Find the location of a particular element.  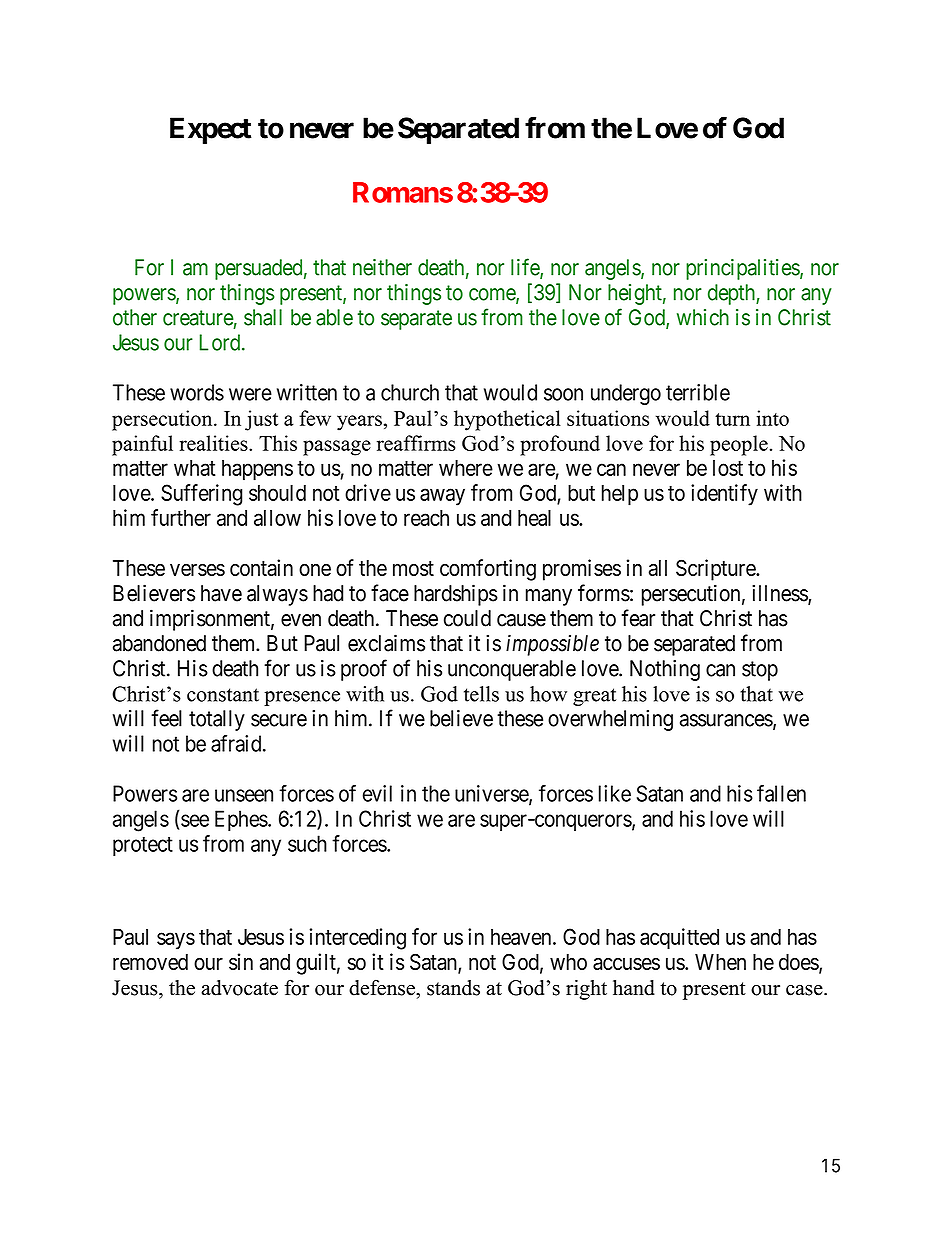

depth is located at coordinates (732, 294).
